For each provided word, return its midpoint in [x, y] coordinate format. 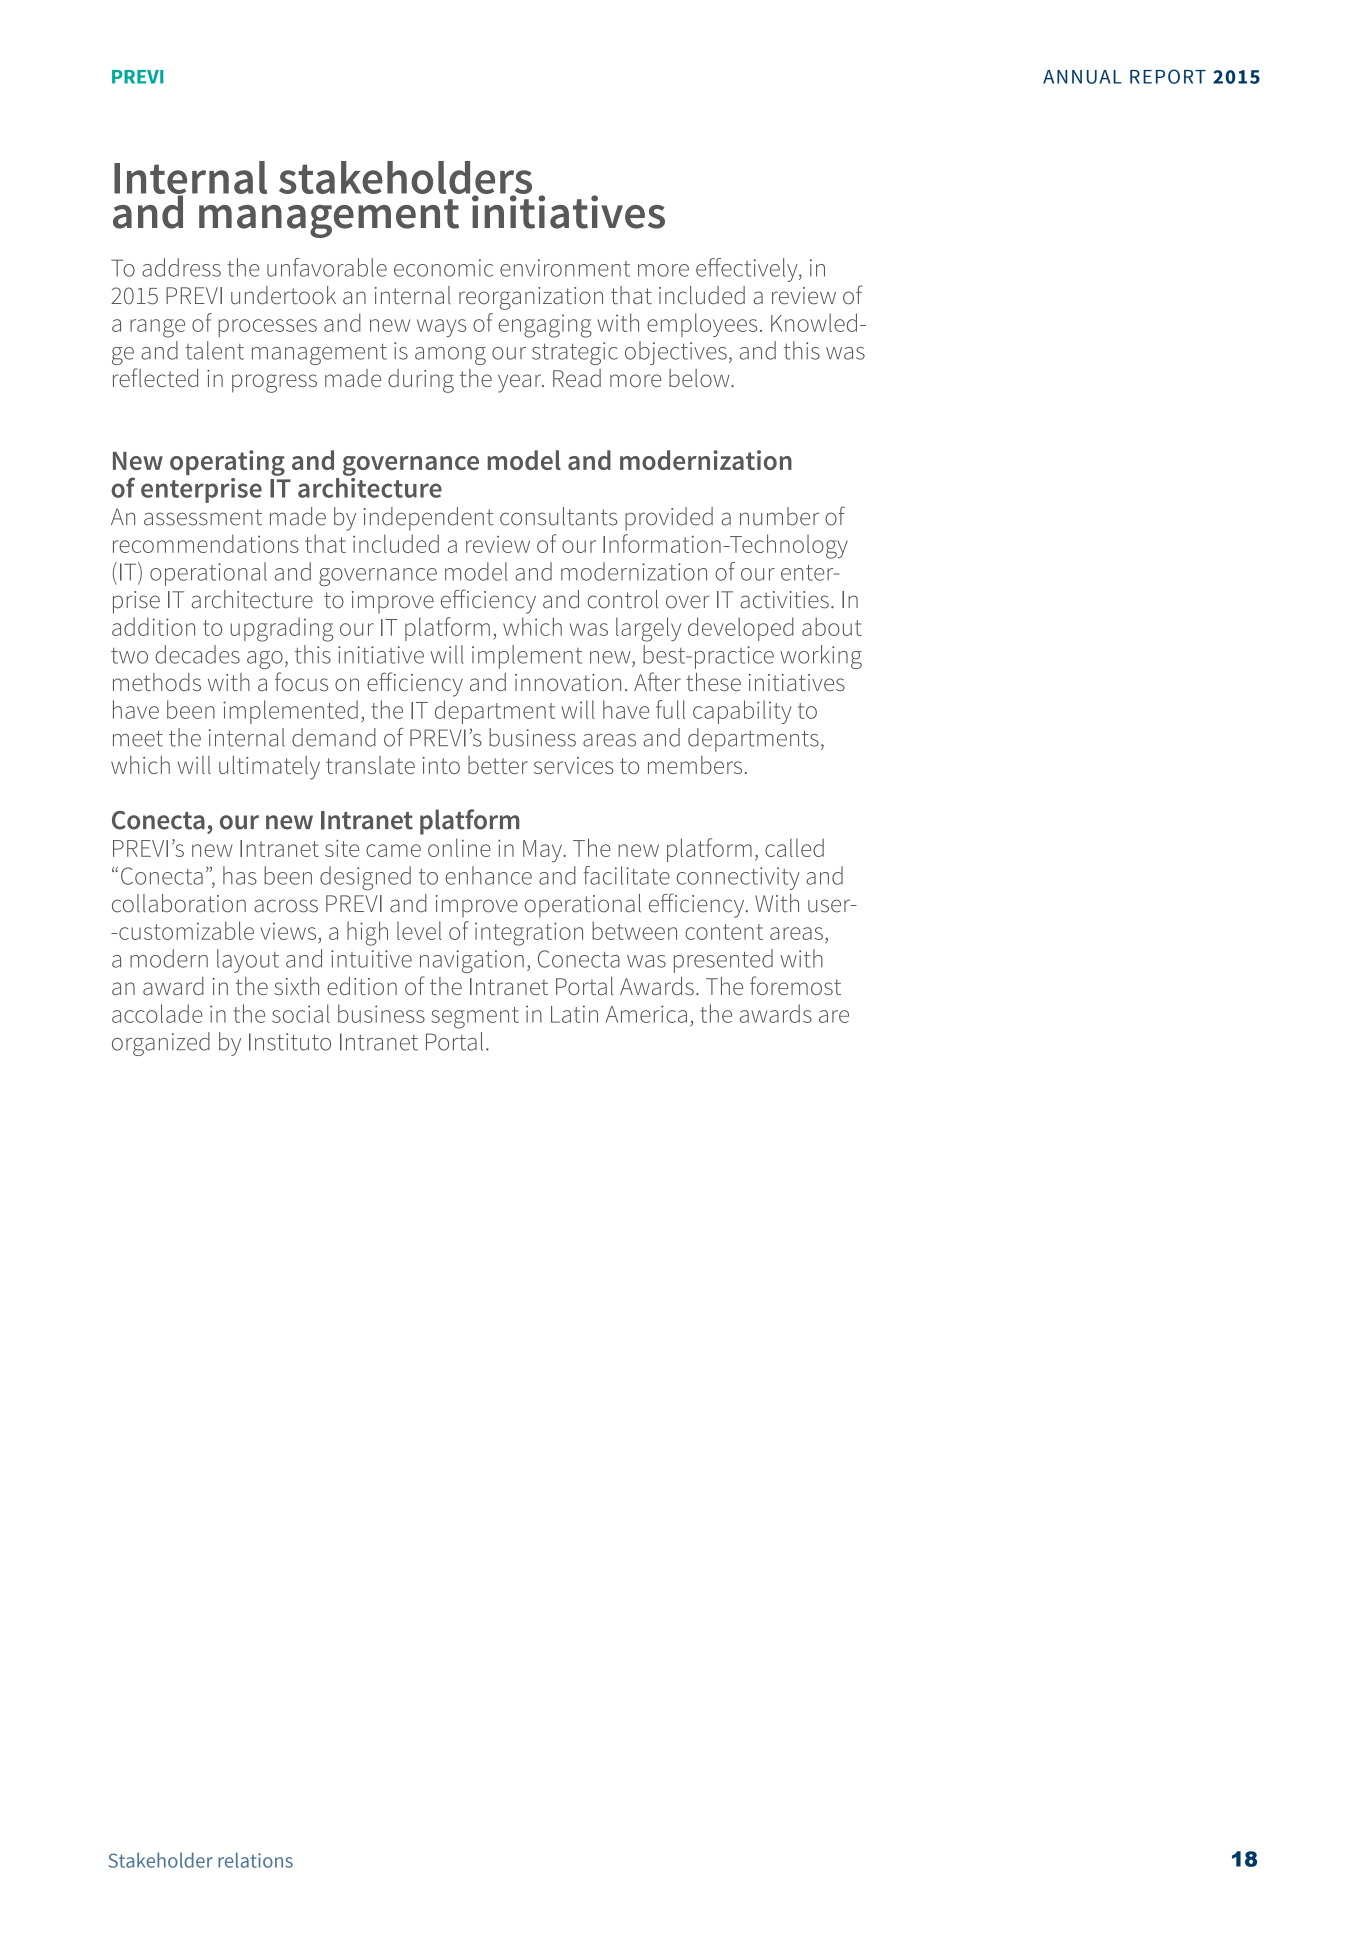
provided [669, 519]
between [634, 930]
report [1168, 76]
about [832, 626]
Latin [574, 1014]
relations [255, 1860]
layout [248, 961]
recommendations [206, 543]
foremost [795, 985]
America [646, 1014]
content [724, 932]
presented [723, 961]
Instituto [290, 1042]
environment [565, 268]
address [181, 267]
